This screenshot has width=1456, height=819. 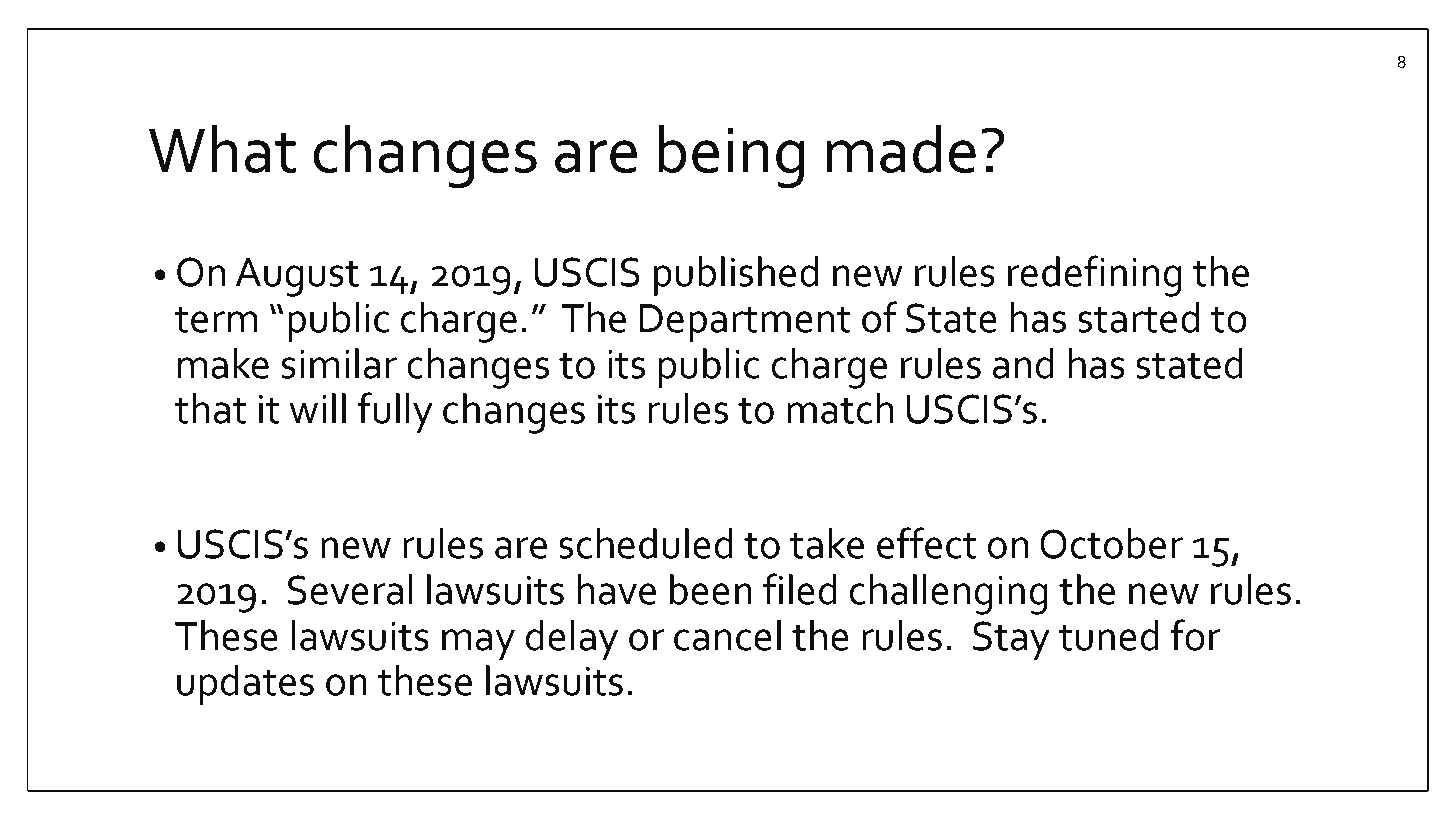 I want to click on will, so click(x=317, y=408).
